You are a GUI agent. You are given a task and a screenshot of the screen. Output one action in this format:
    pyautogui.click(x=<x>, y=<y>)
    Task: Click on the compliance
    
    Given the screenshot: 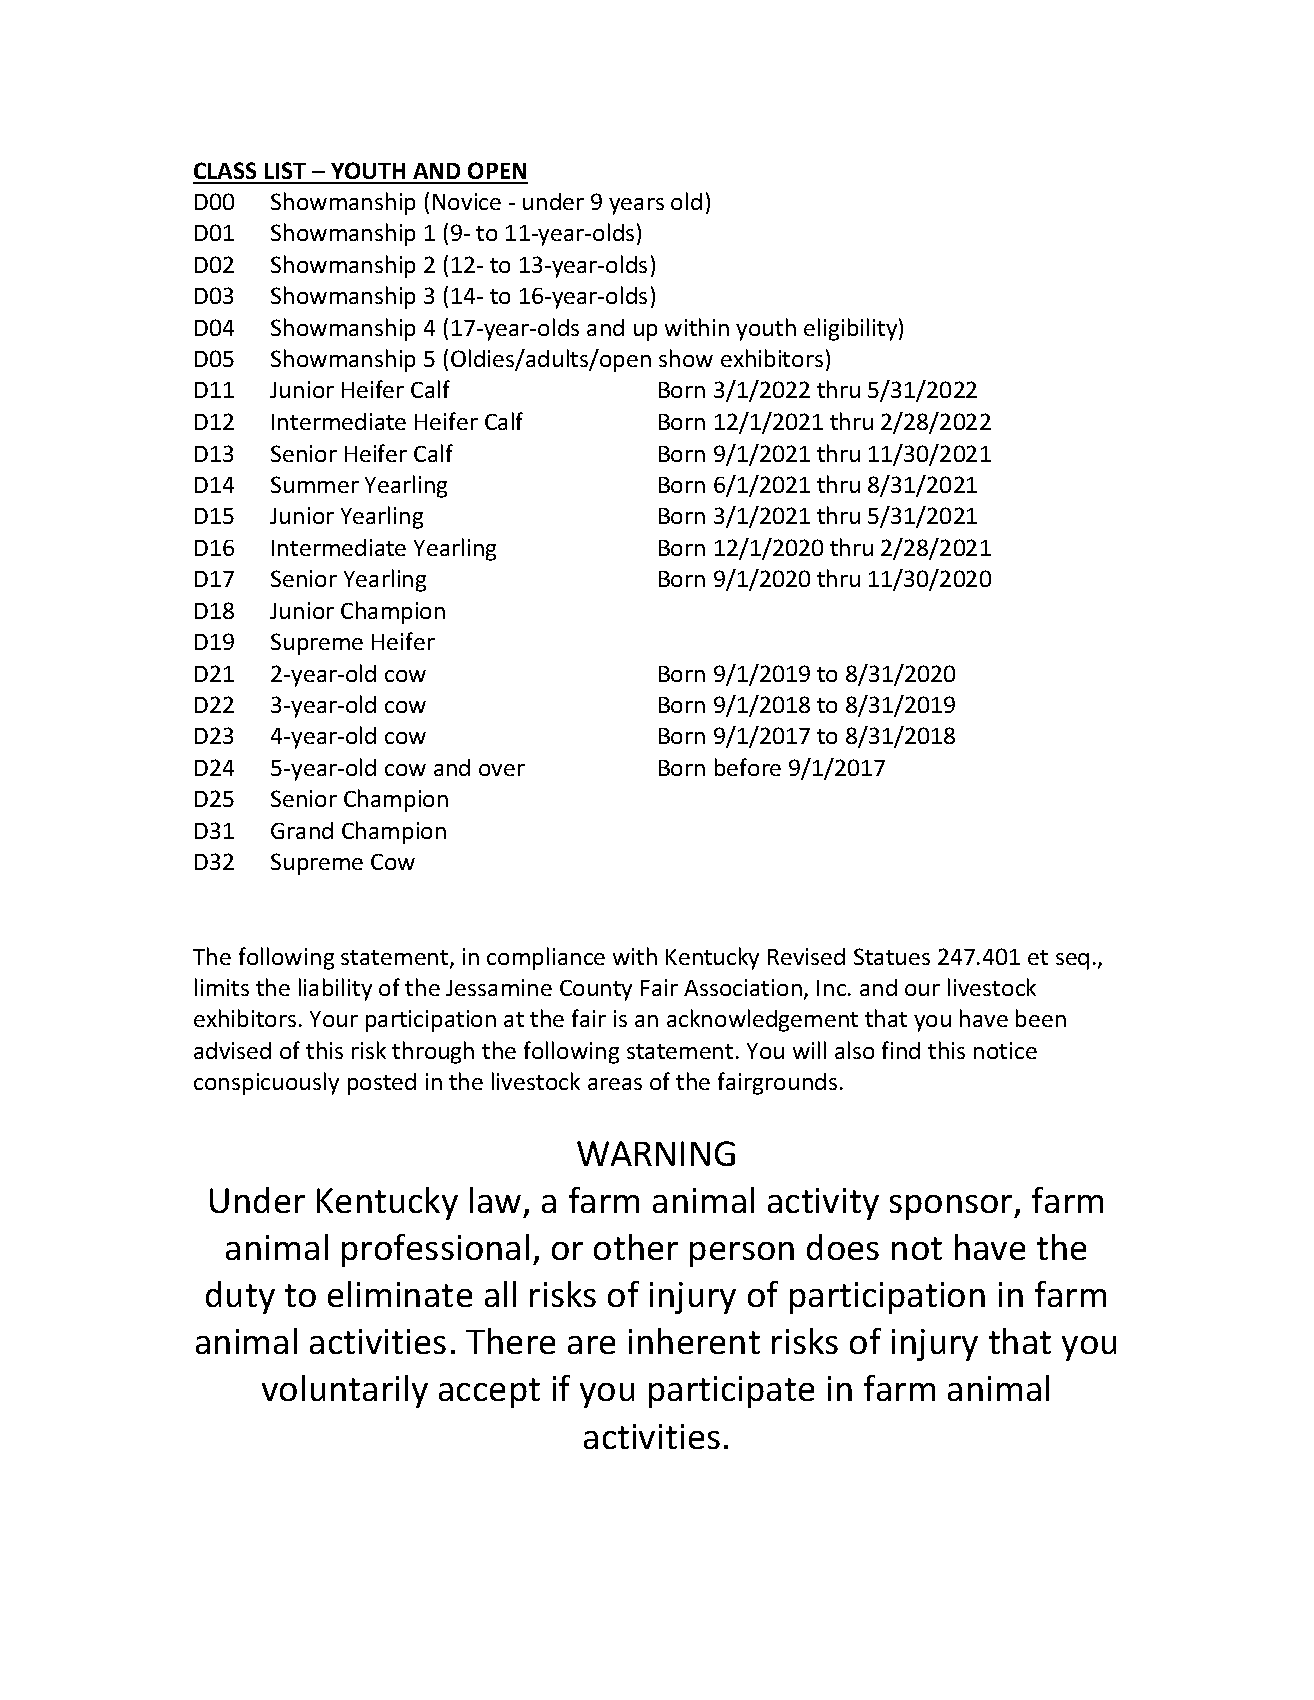 What is the action you would take?
    pyautogui.click(x=546, y=958)
